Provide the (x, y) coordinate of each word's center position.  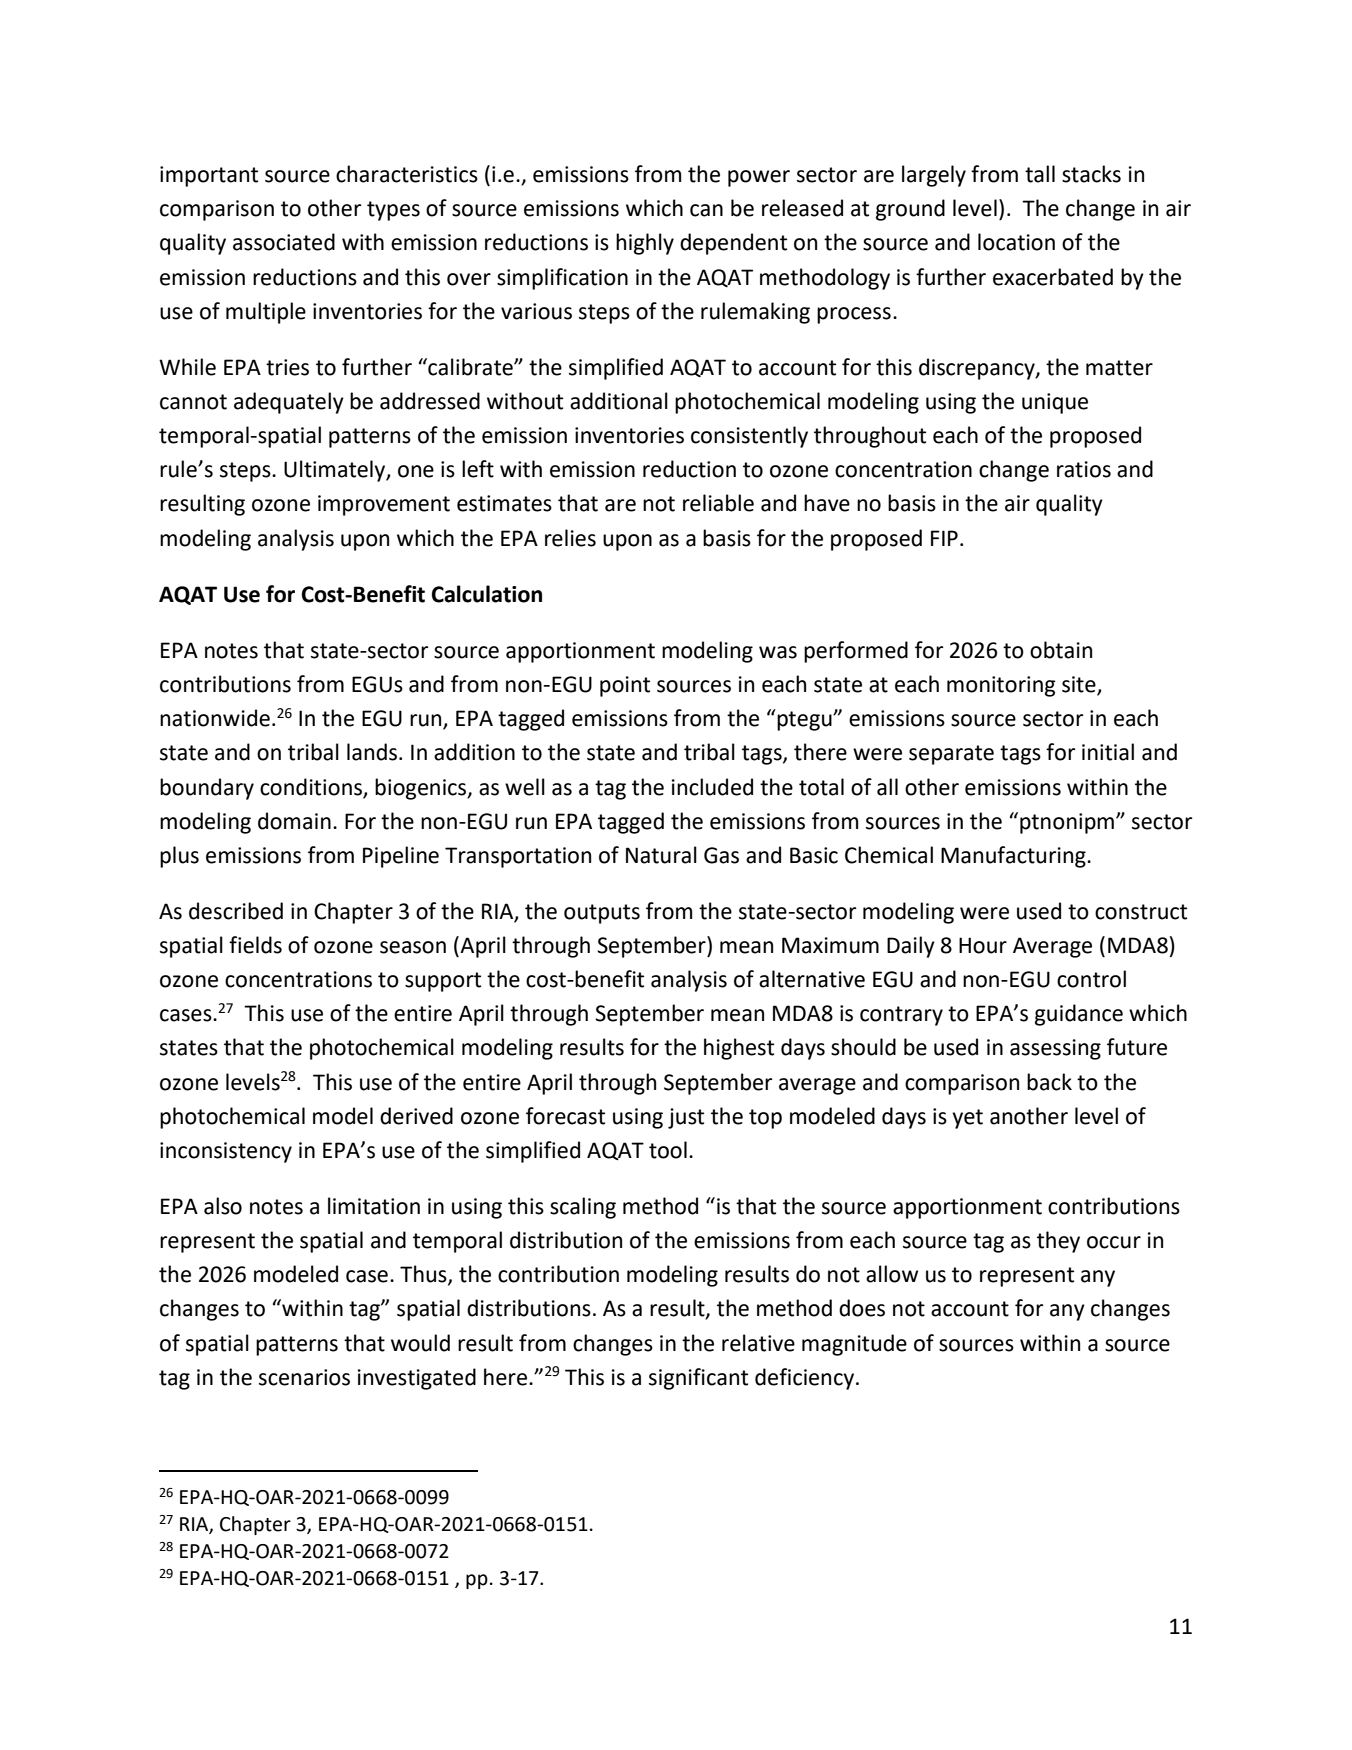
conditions (311, 787)
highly (645, 244)
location (1016, 242)
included (712, 787)
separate (951, 755)
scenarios (304, 1377)
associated (284, 242)
